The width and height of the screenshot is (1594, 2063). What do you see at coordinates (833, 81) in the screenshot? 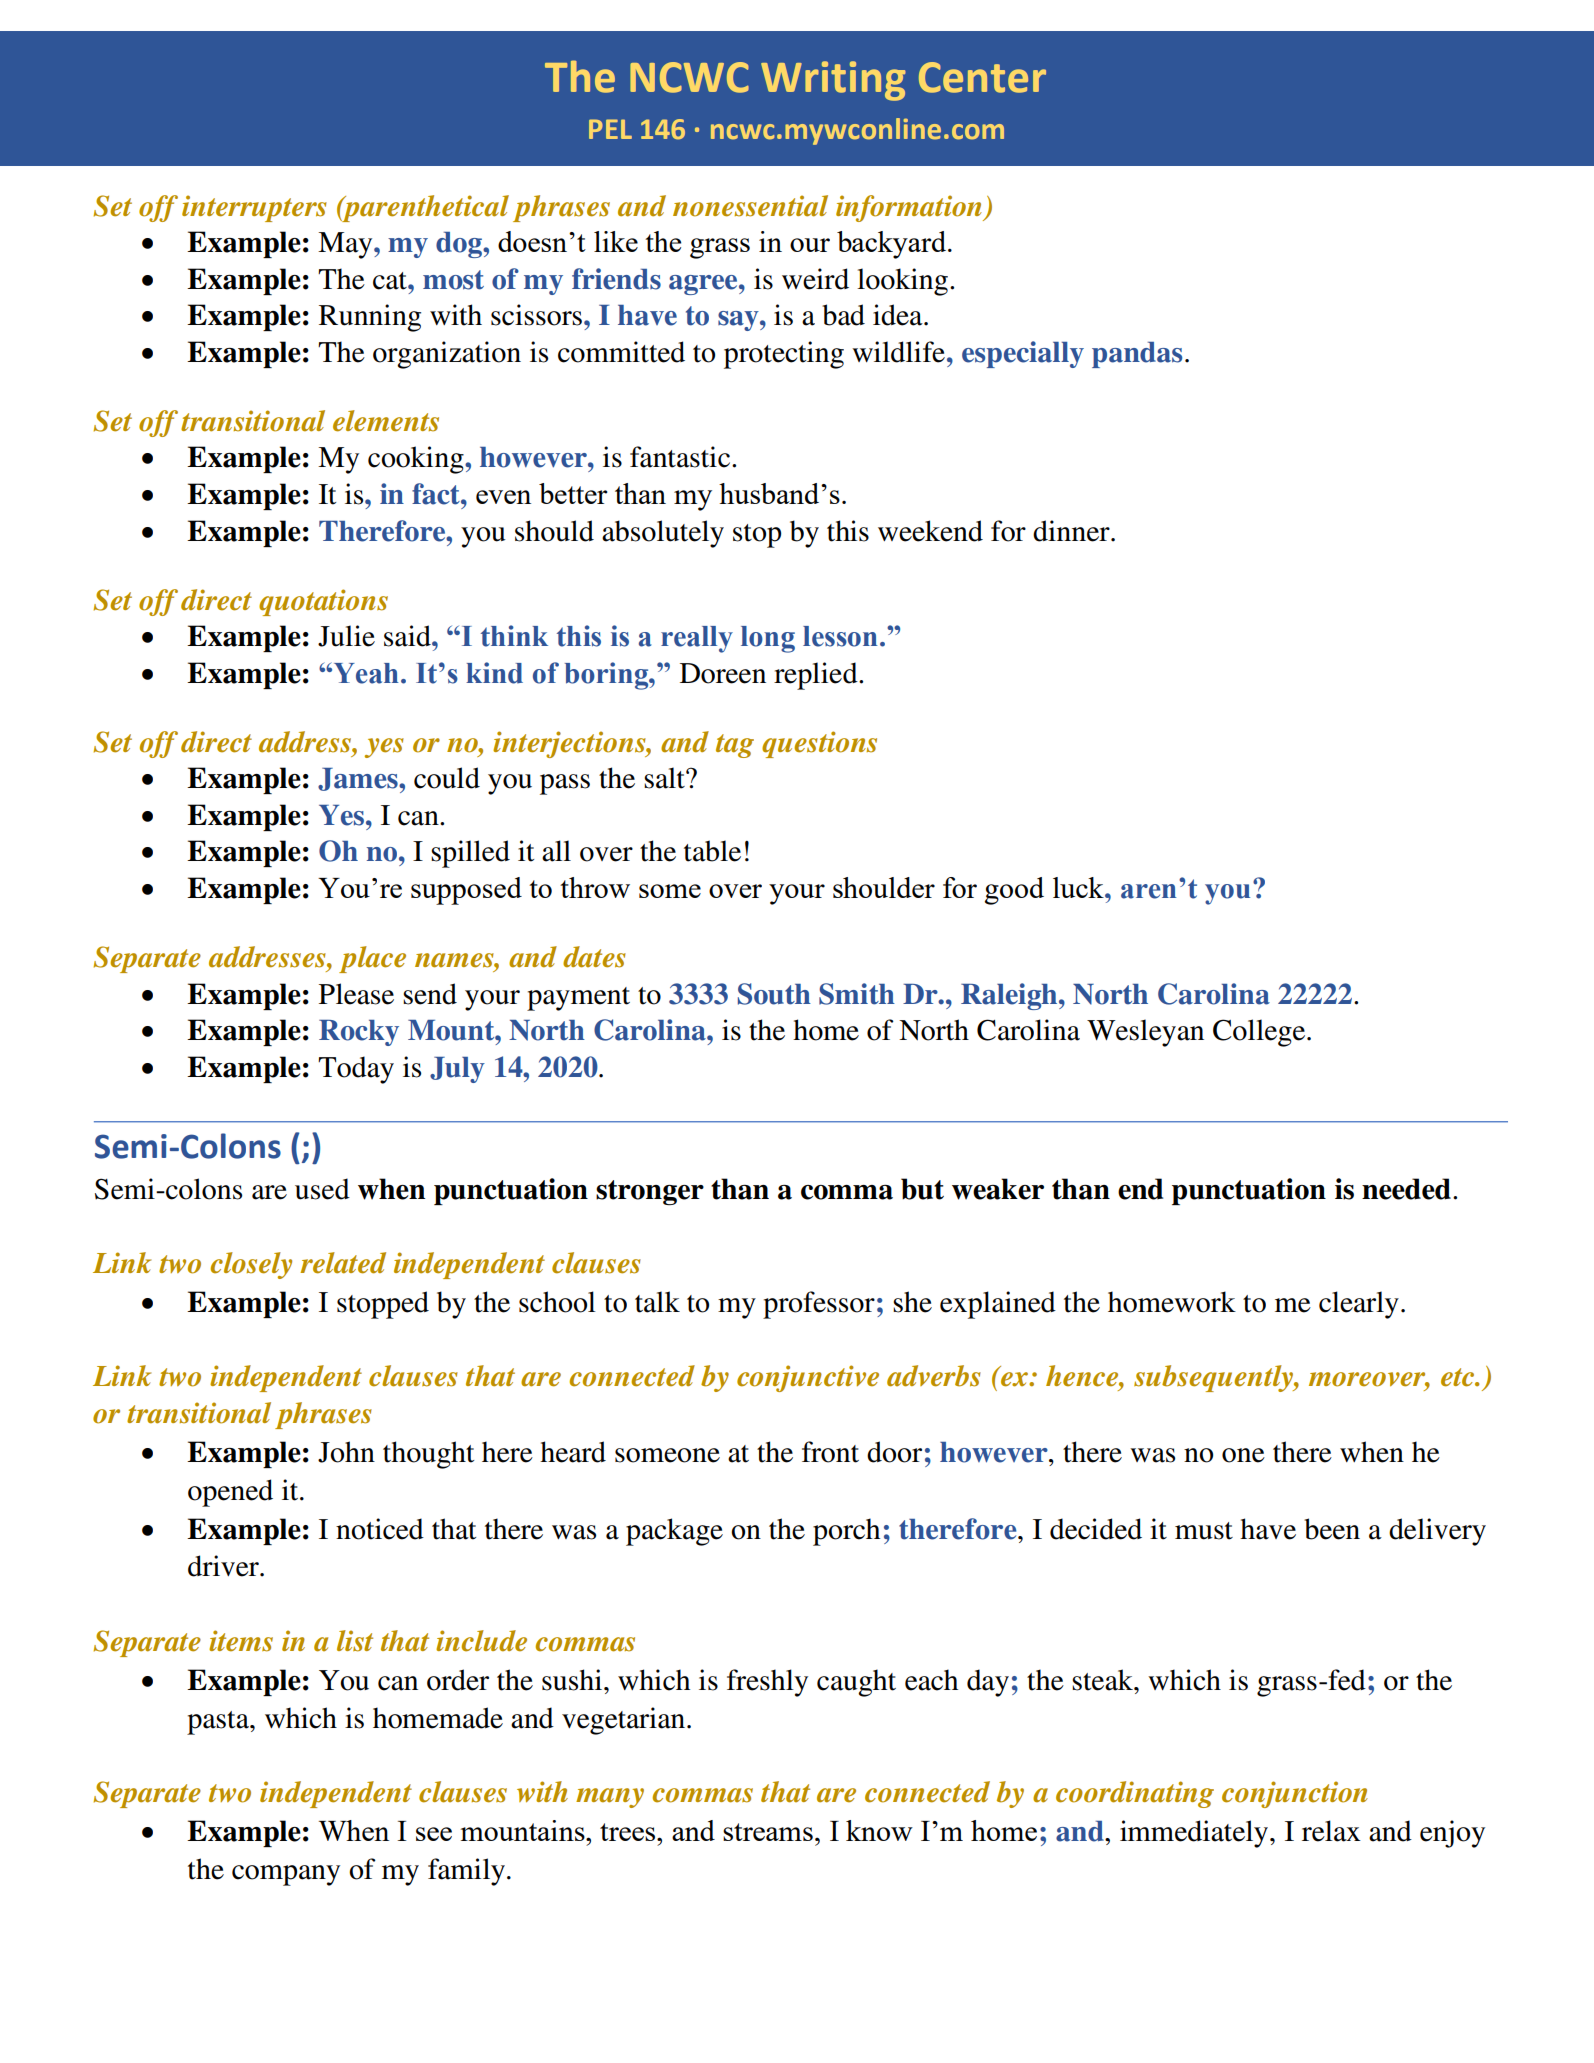
I see `Writing` at bounding box center [833, 81].
